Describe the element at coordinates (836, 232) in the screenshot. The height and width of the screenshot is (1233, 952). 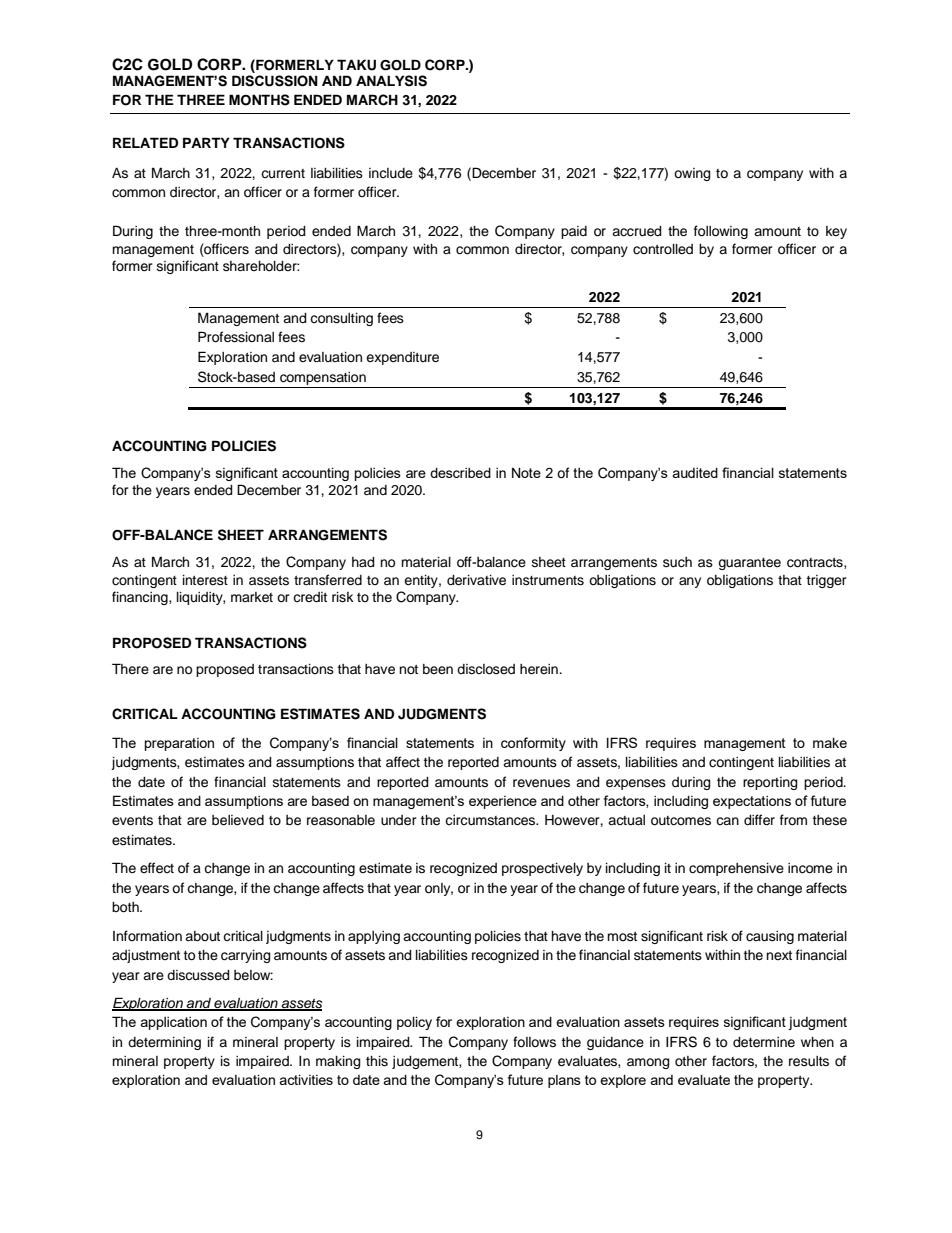
I see `key` at that location.
